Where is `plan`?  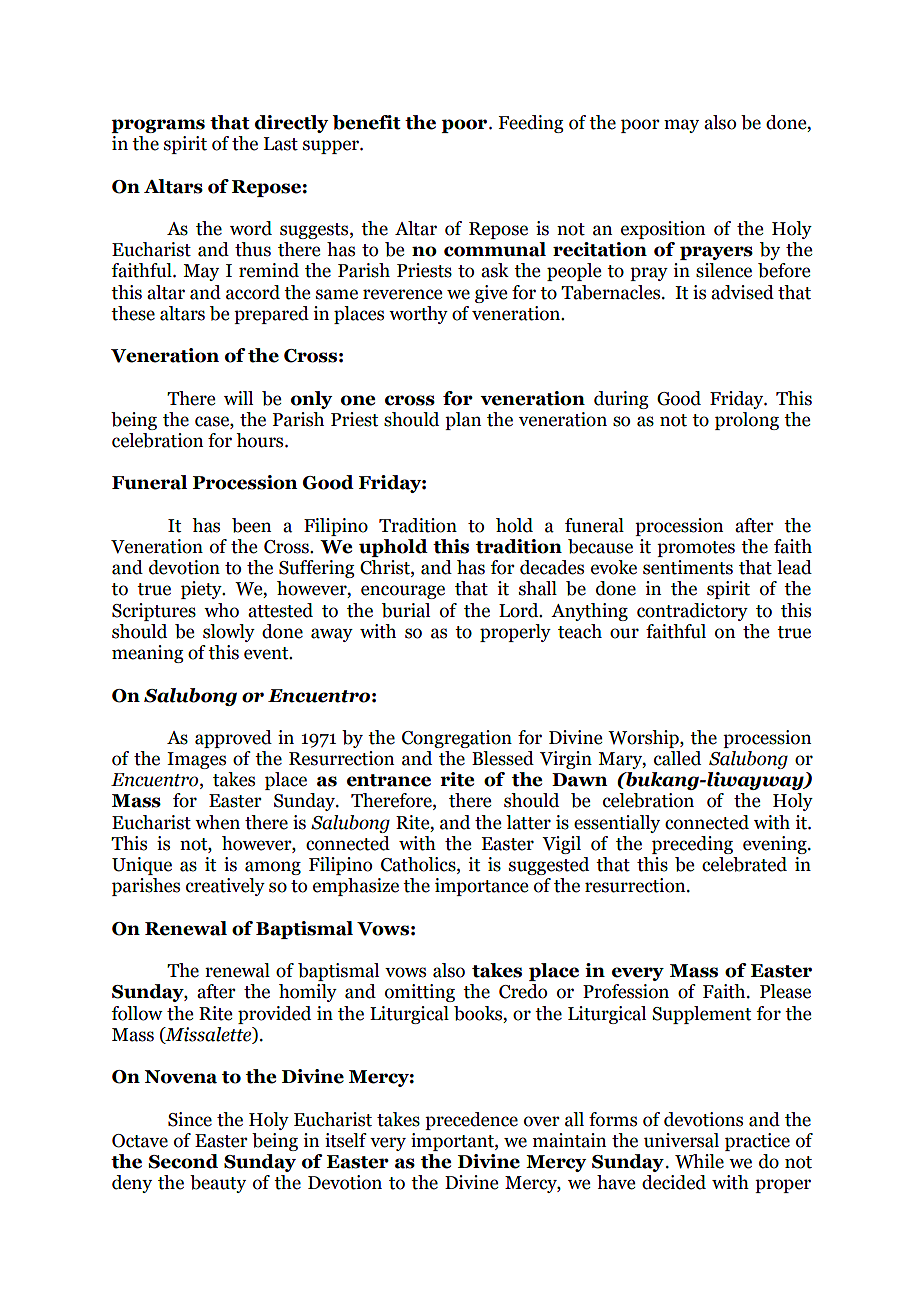
plan is located at coordinates (463, 421).
